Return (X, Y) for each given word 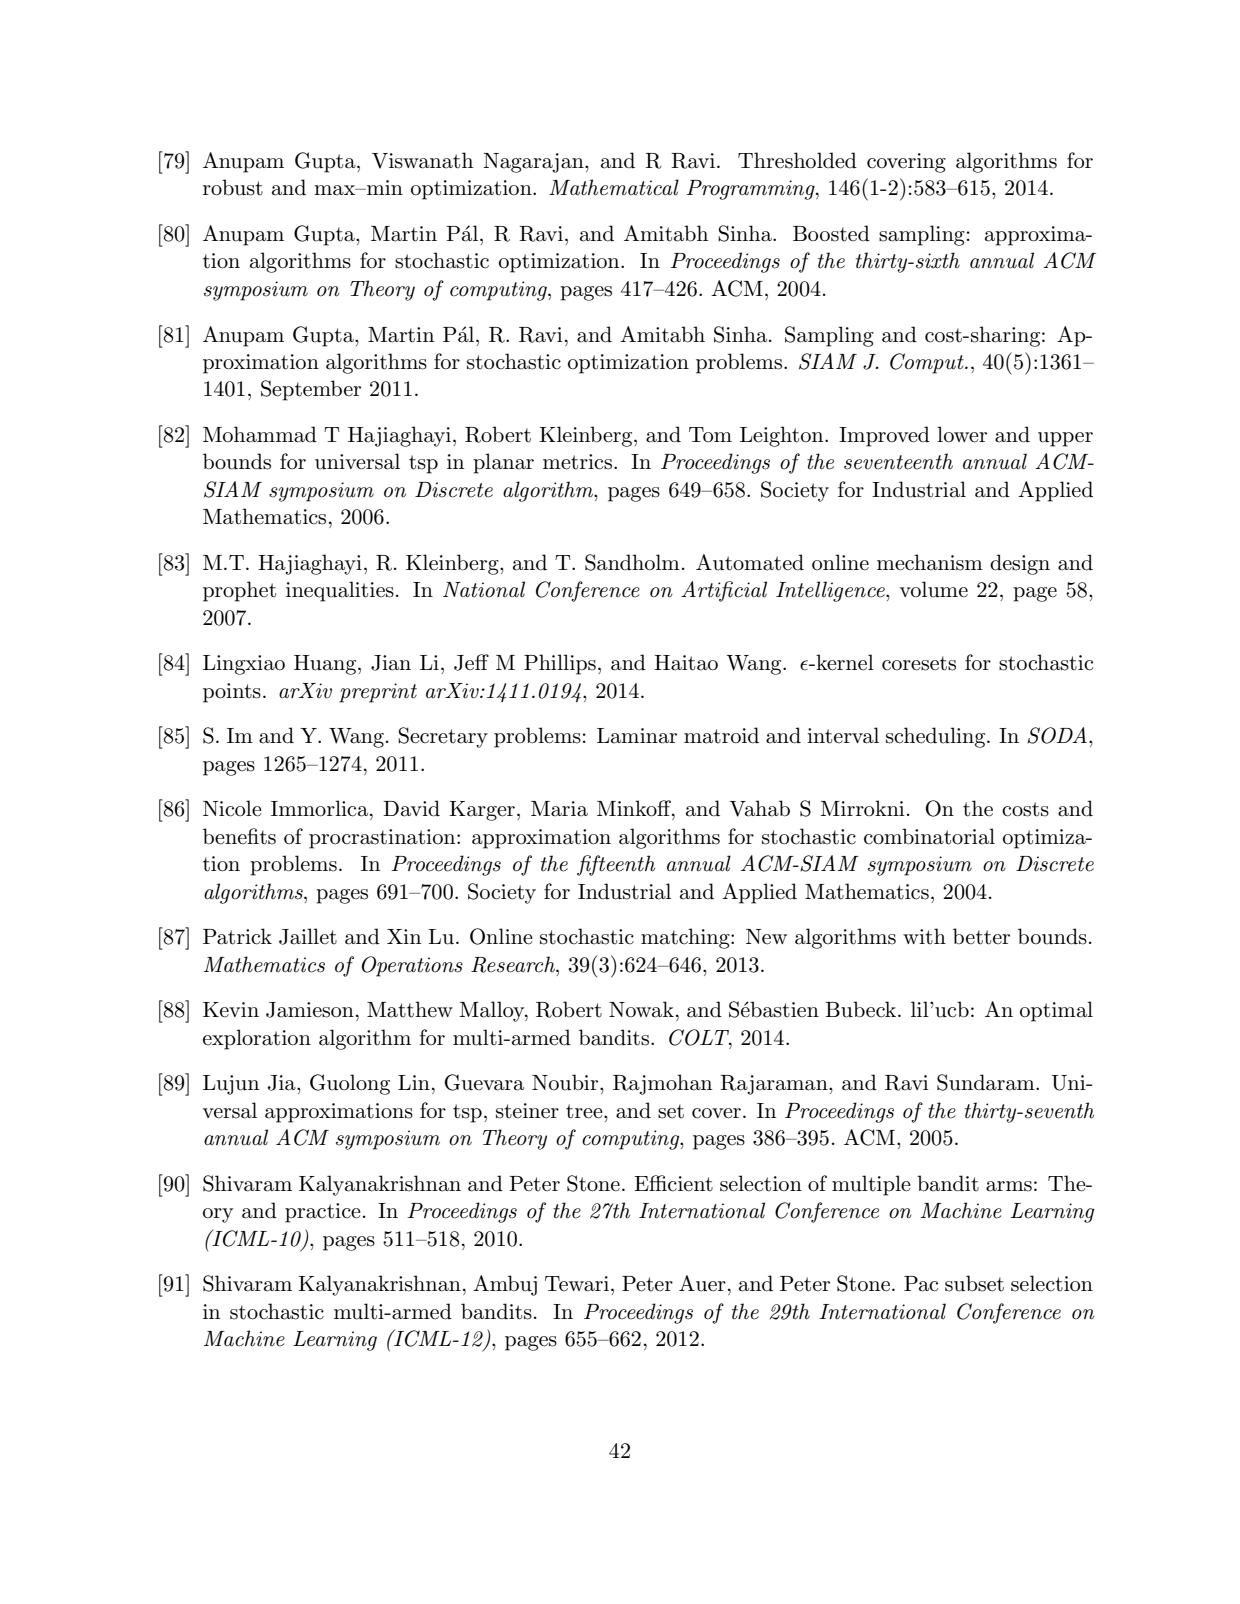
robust (233, 187)
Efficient (673, 1183)
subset (974, 1283)
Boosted (831, 233)
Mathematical (614, 187)
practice (323, 1213)
